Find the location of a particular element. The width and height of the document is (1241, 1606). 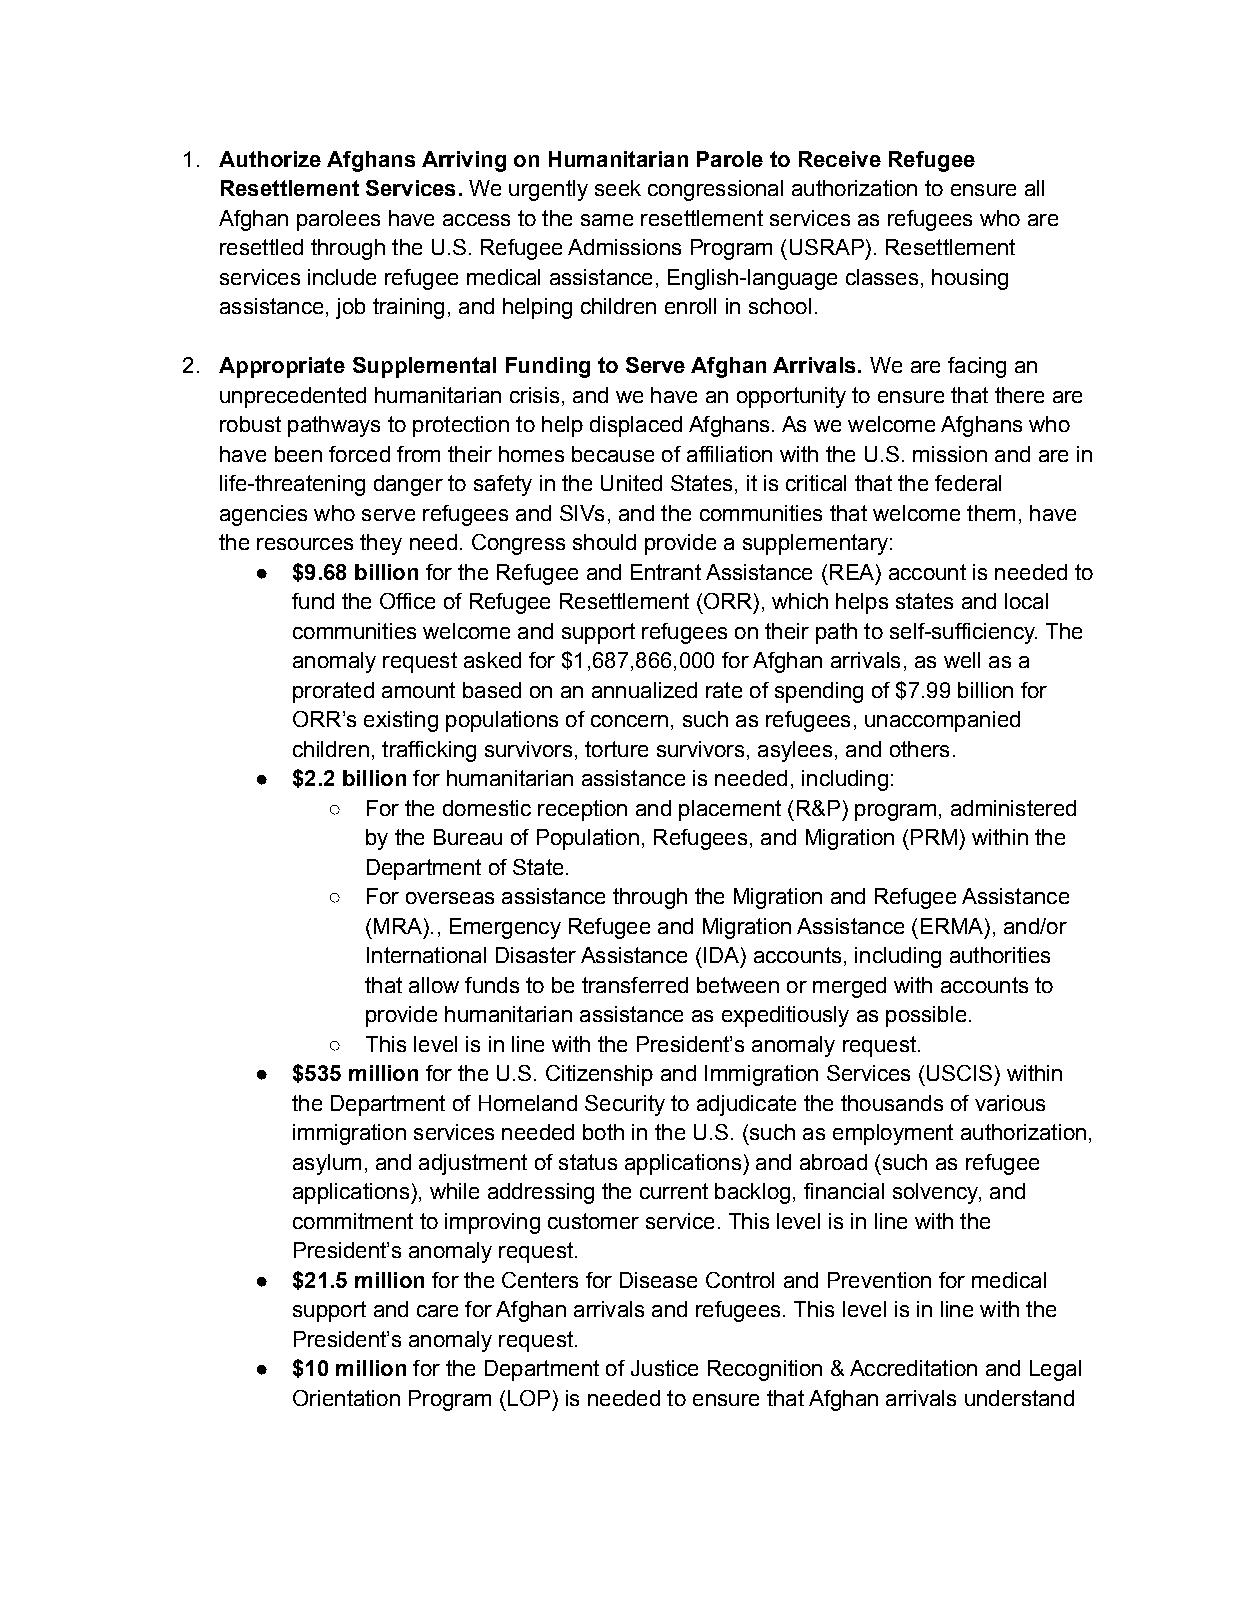

housing is located at coordinates (970, 279).
